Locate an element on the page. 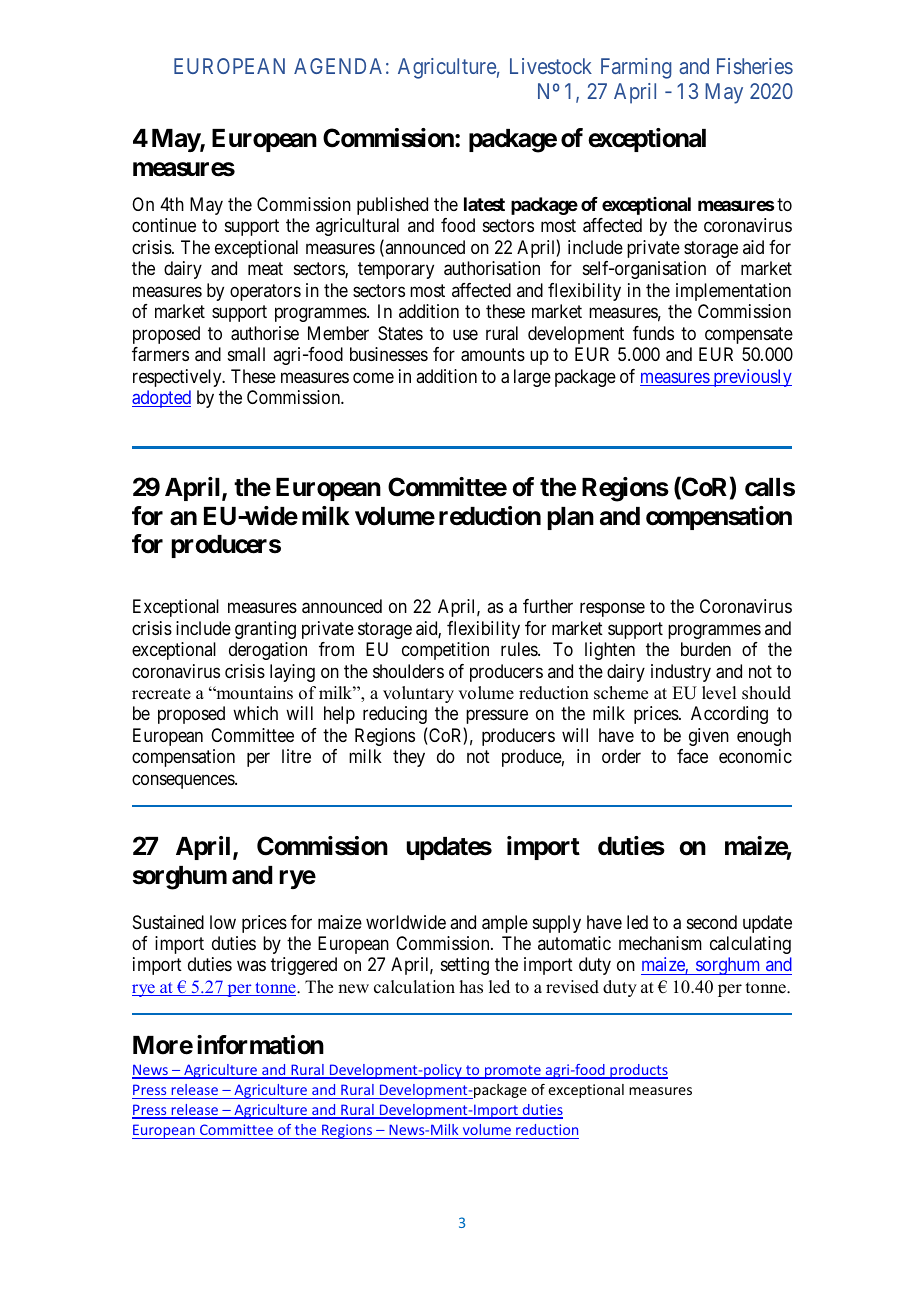  response is located at coordinates (612, 610).
